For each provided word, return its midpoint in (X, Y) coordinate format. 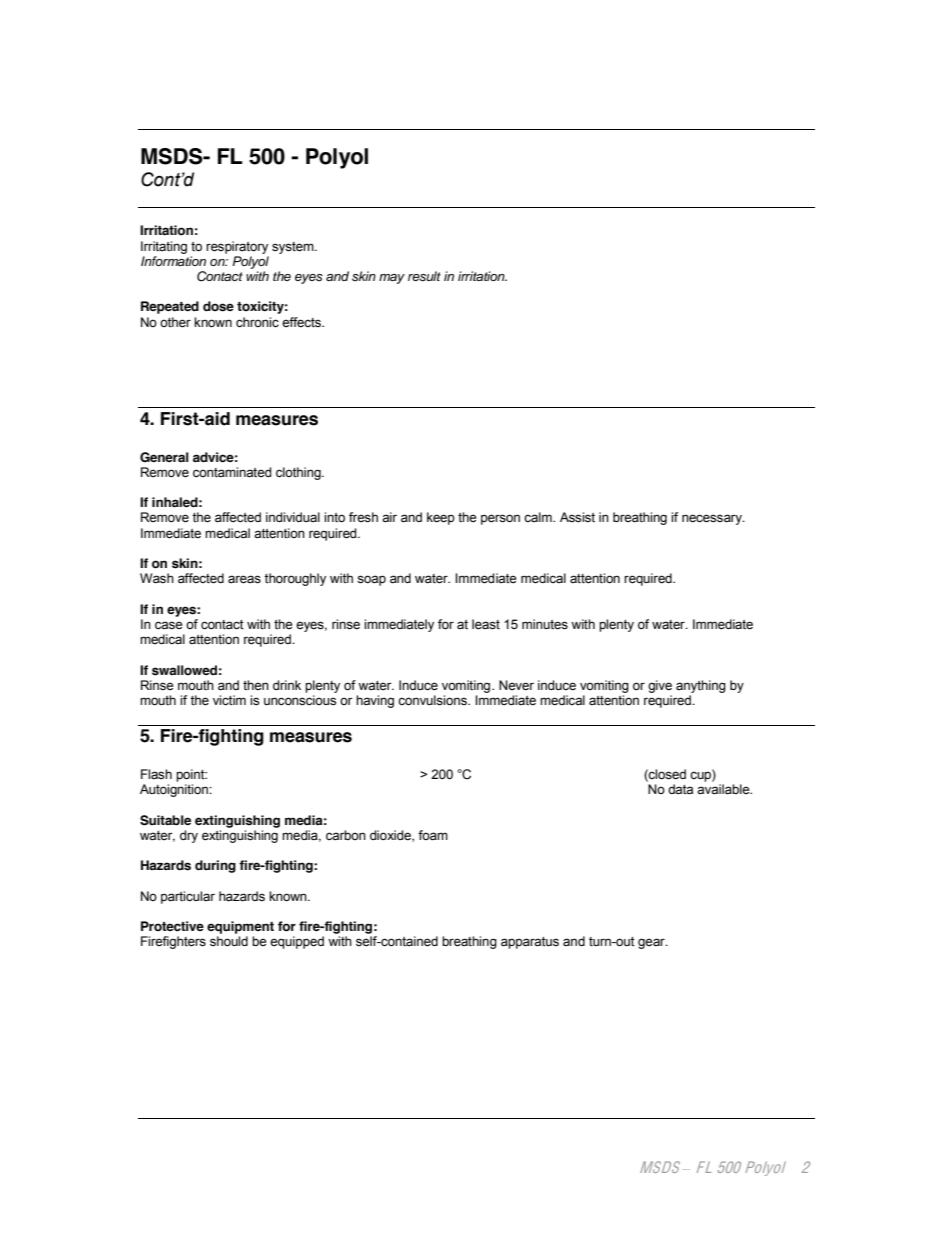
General (164, 457)
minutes (545, 624)
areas (244, 579)
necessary (713, 519)
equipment (240, 927)
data (680, 789)
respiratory (237, 247)
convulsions (433, 700)
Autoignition (175, 790)
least (486, 624)
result (424, 276)
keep (441, 518)
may (392, 279)
